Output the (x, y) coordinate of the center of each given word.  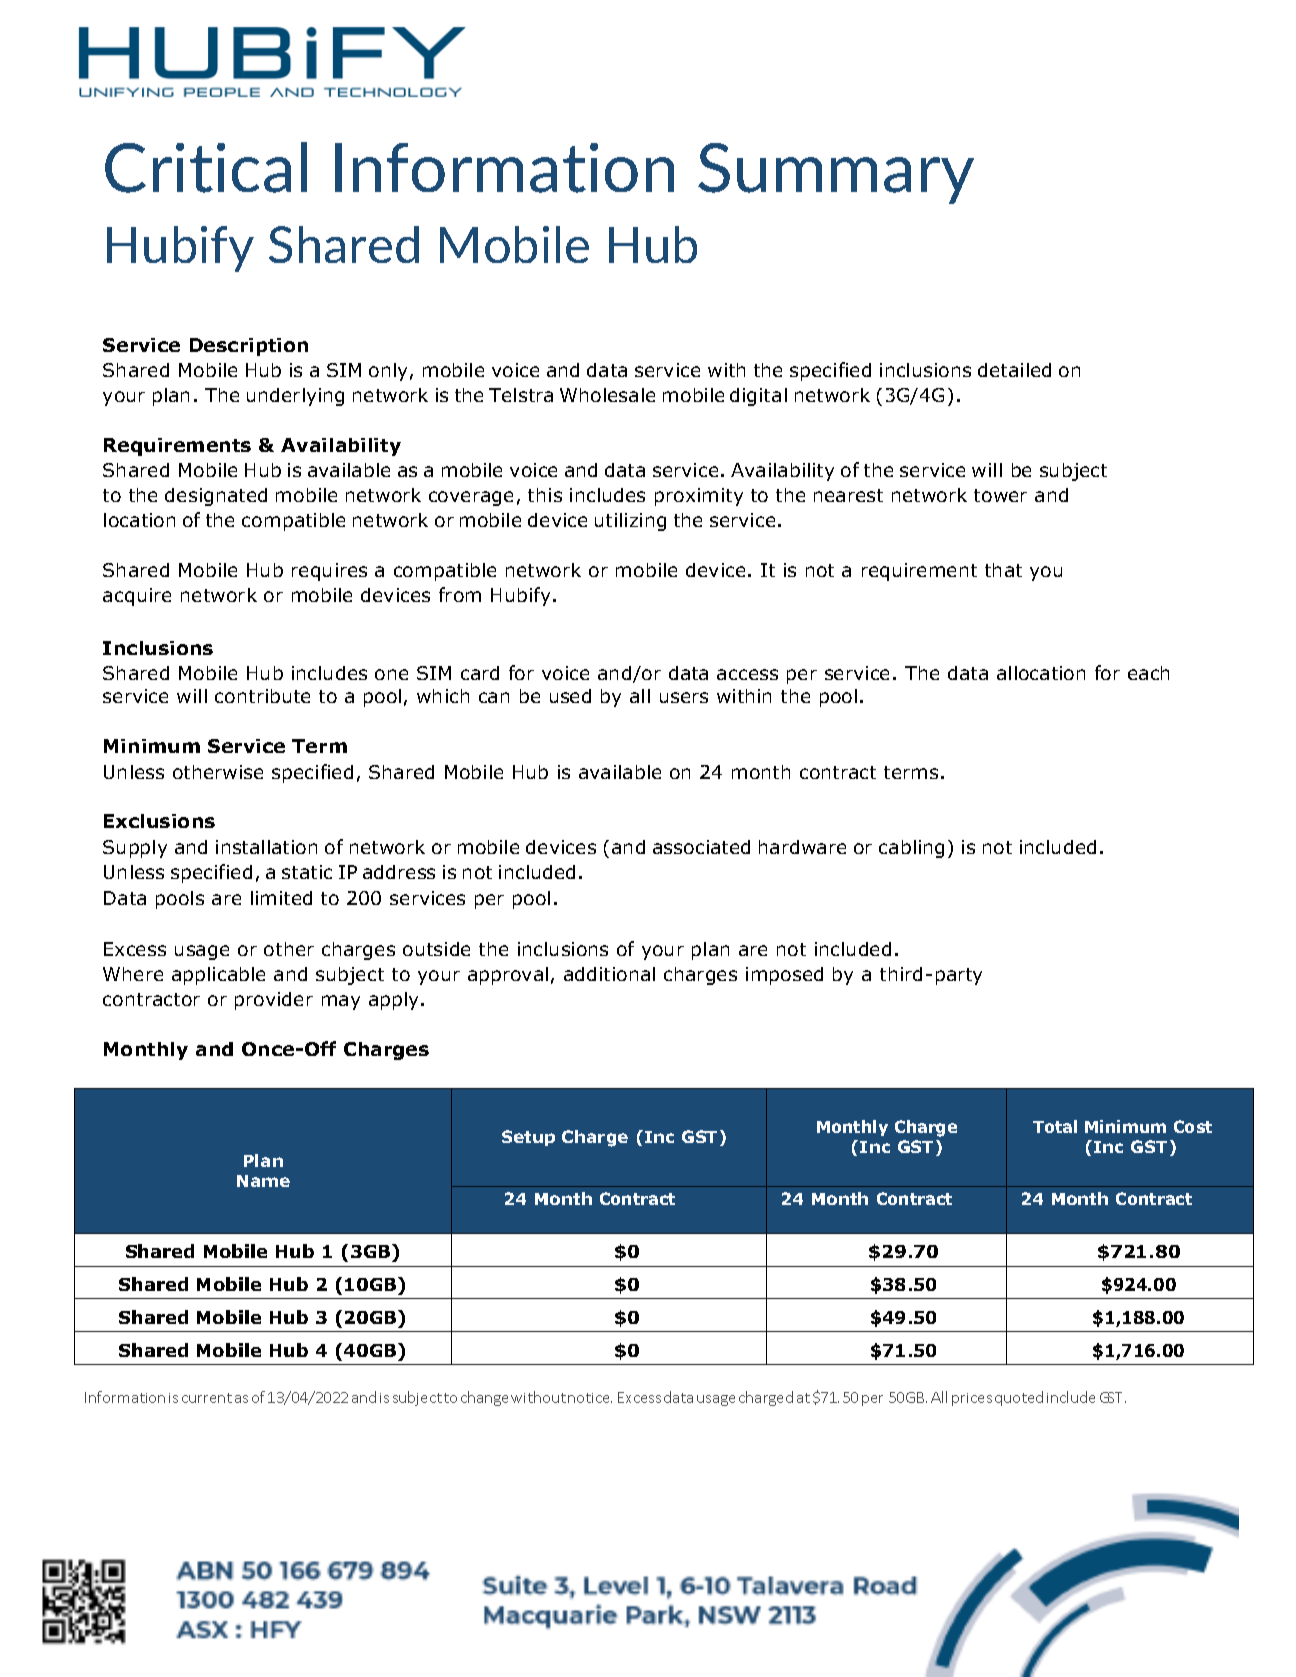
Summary (836, 173)
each (1148, 673)
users (684, 697)
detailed (1014, 370)
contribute (262, 696)
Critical (206, 167)
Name (263, 1181)
